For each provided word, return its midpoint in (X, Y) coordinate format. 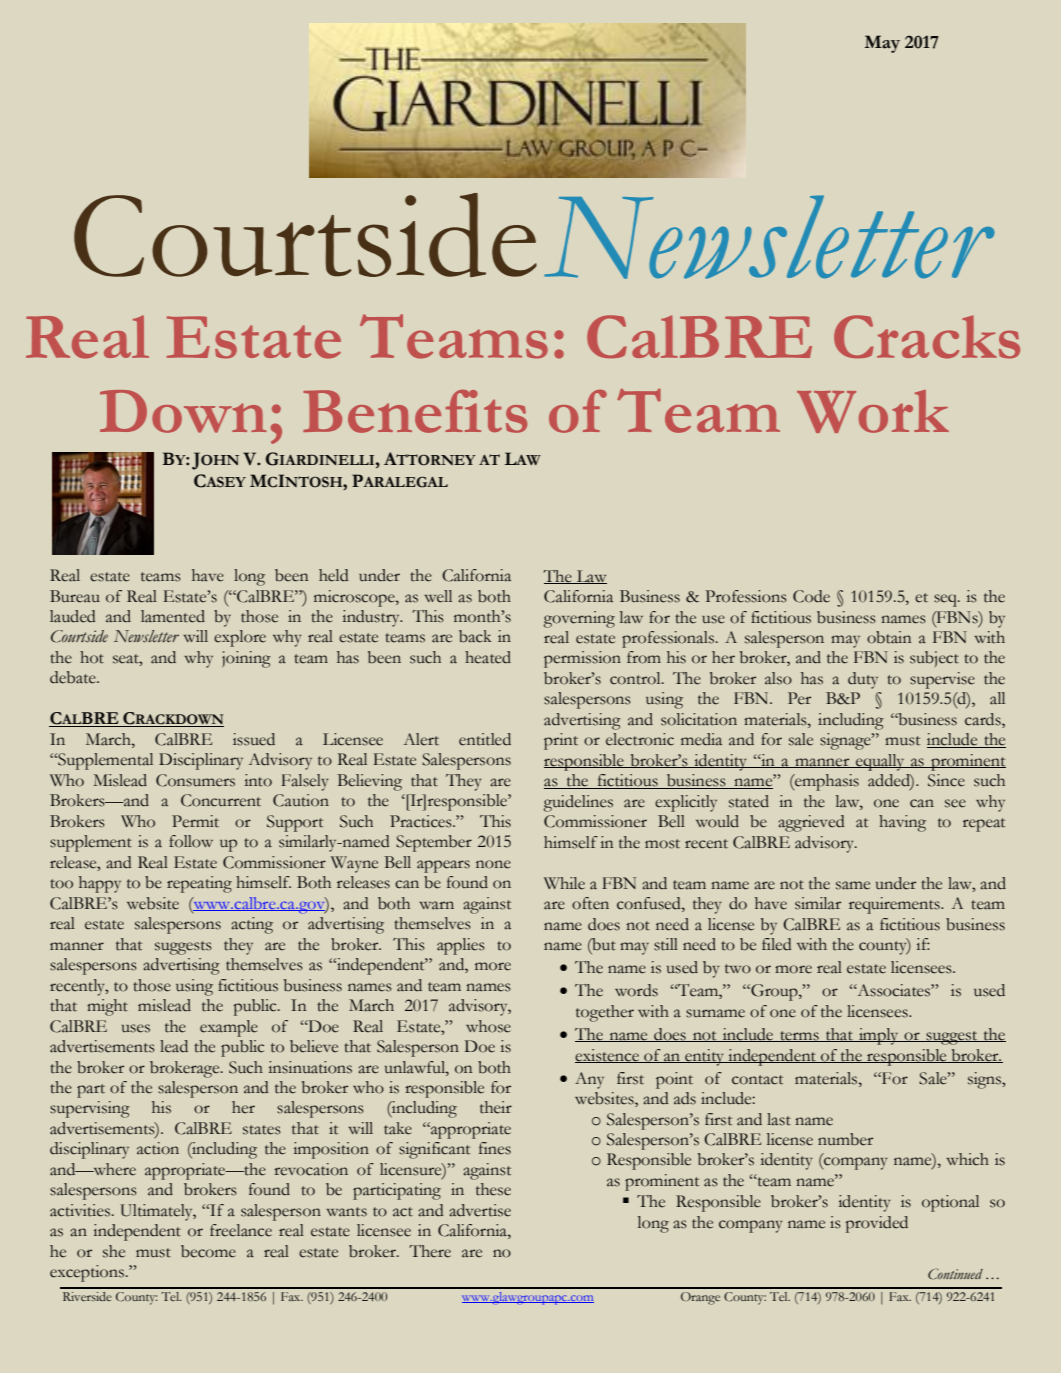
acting (252, 925)
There (430, 1251)
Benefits (415, 411)
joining (246, 659)
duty (863, 680)
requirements (895, 905)
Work (873, 411)
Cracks (927, 337)
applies (461, 946)
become (208, 1251)
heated (488, 657)
